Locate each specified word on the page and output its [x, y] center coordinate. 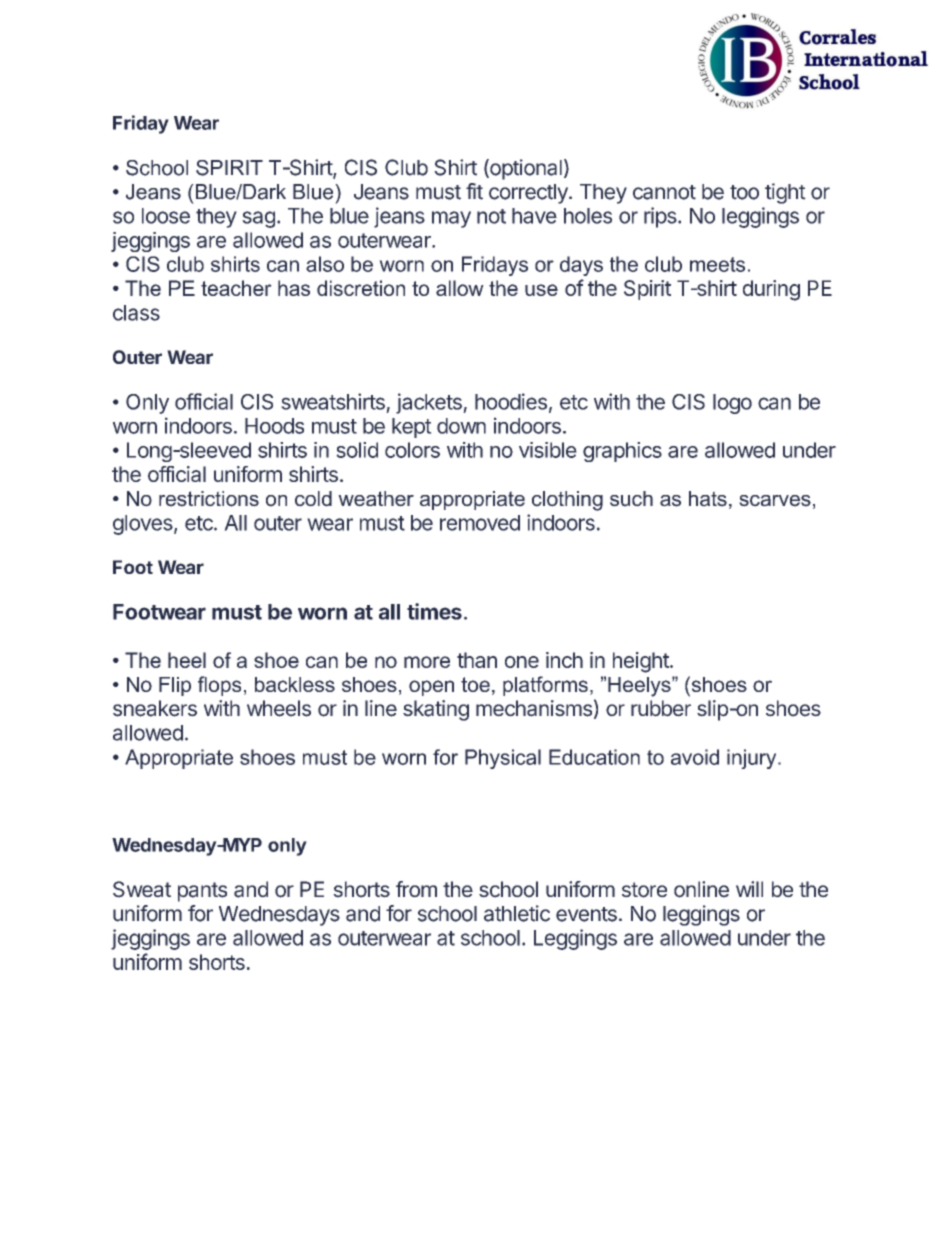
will [749, 889]
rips [660, 217]
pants [202, 892]
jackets [430, 403]
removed [480, 523]
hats [708, 499]
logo [732, 404]
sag [258, 219]
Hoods [274, 426]
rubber [661, 708]
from [416, 889]
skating [436, 710]
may [451, 219]
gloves [143, 525]
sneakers [155, 708]
